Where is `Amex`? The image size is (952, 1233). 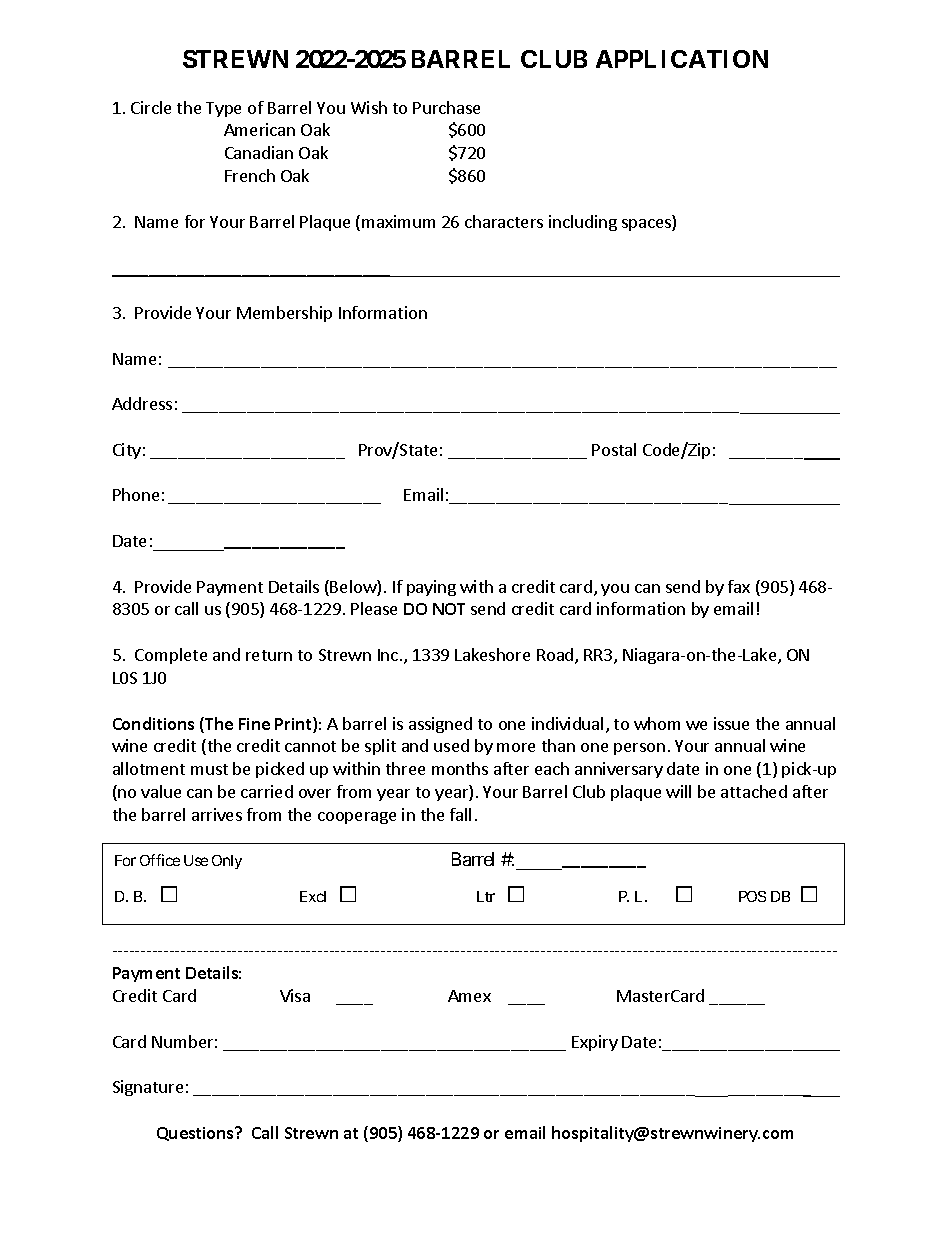 Amex is located at coordinates (469, 996).
